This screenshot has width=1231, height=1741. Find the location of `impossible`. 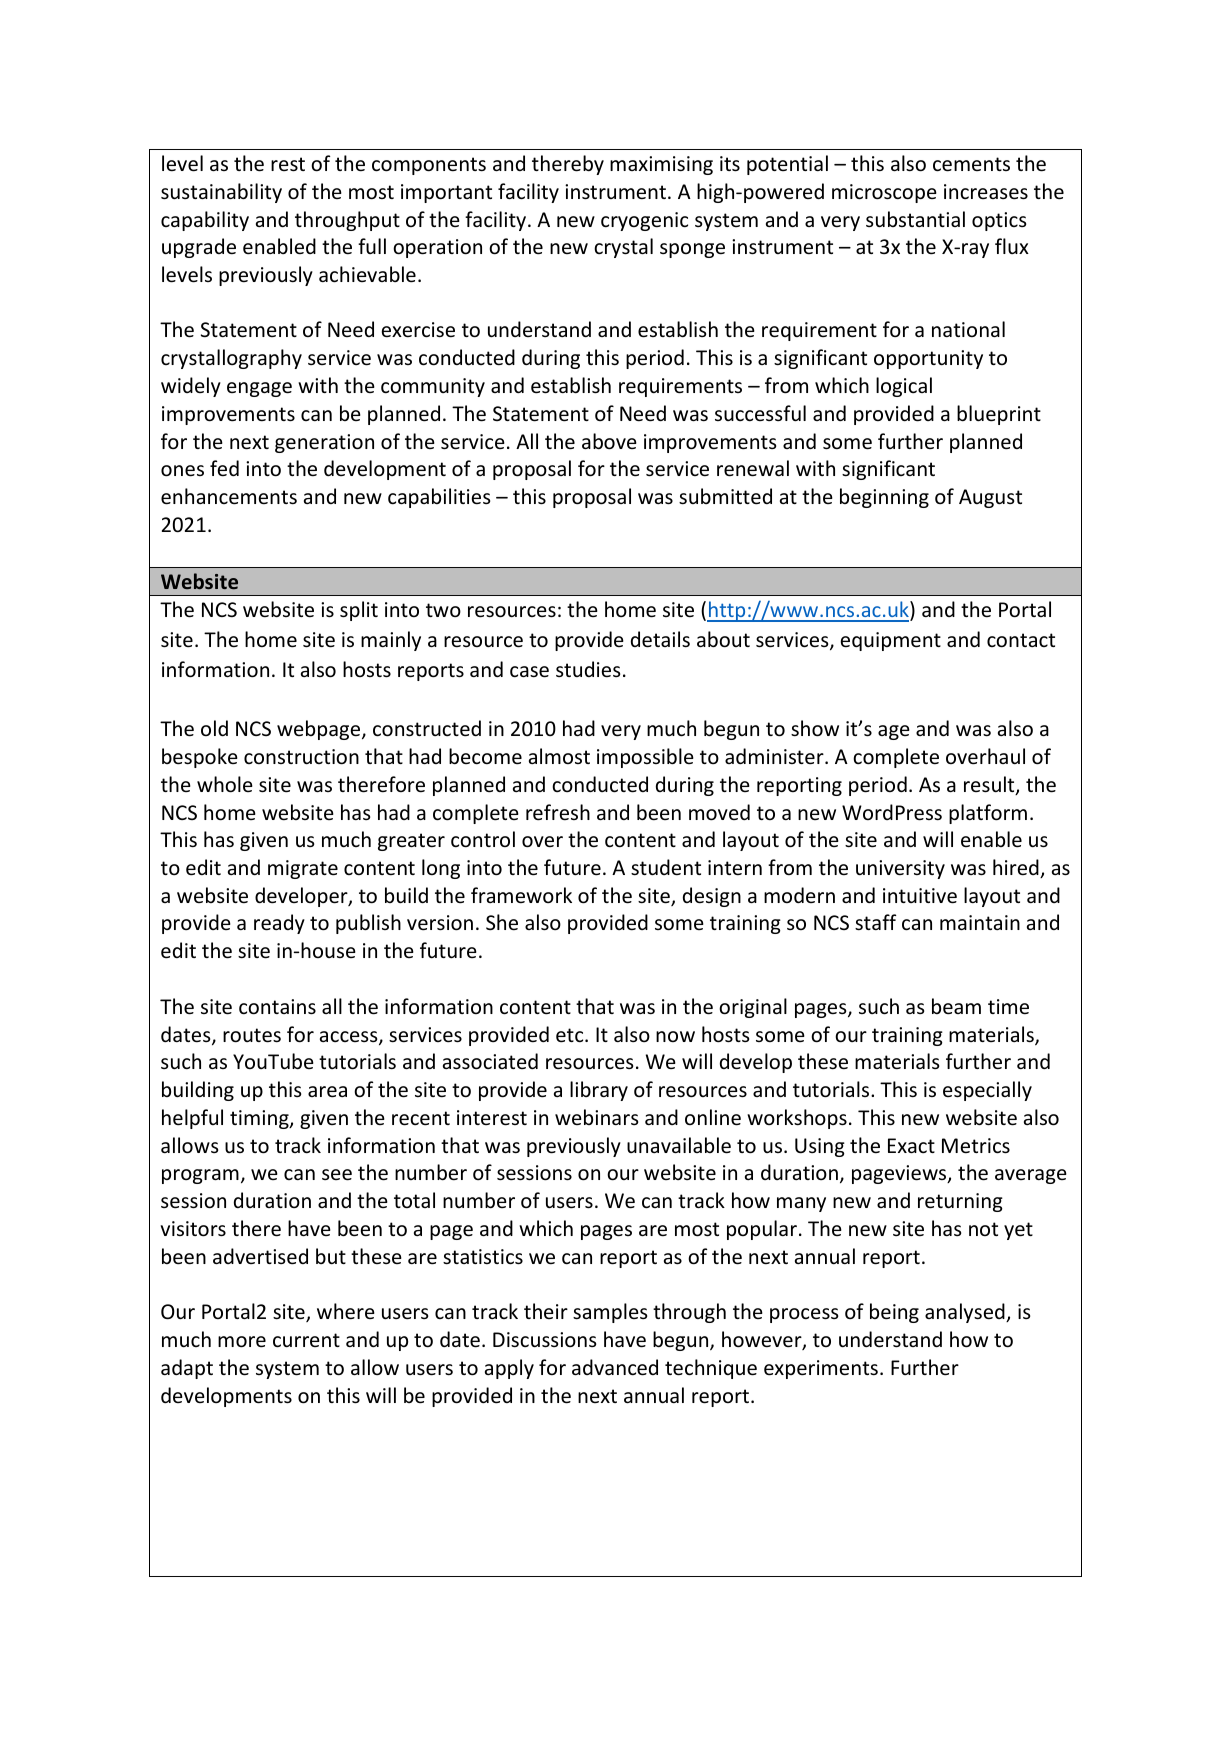

impossible is located at coordinates (645, 758).
